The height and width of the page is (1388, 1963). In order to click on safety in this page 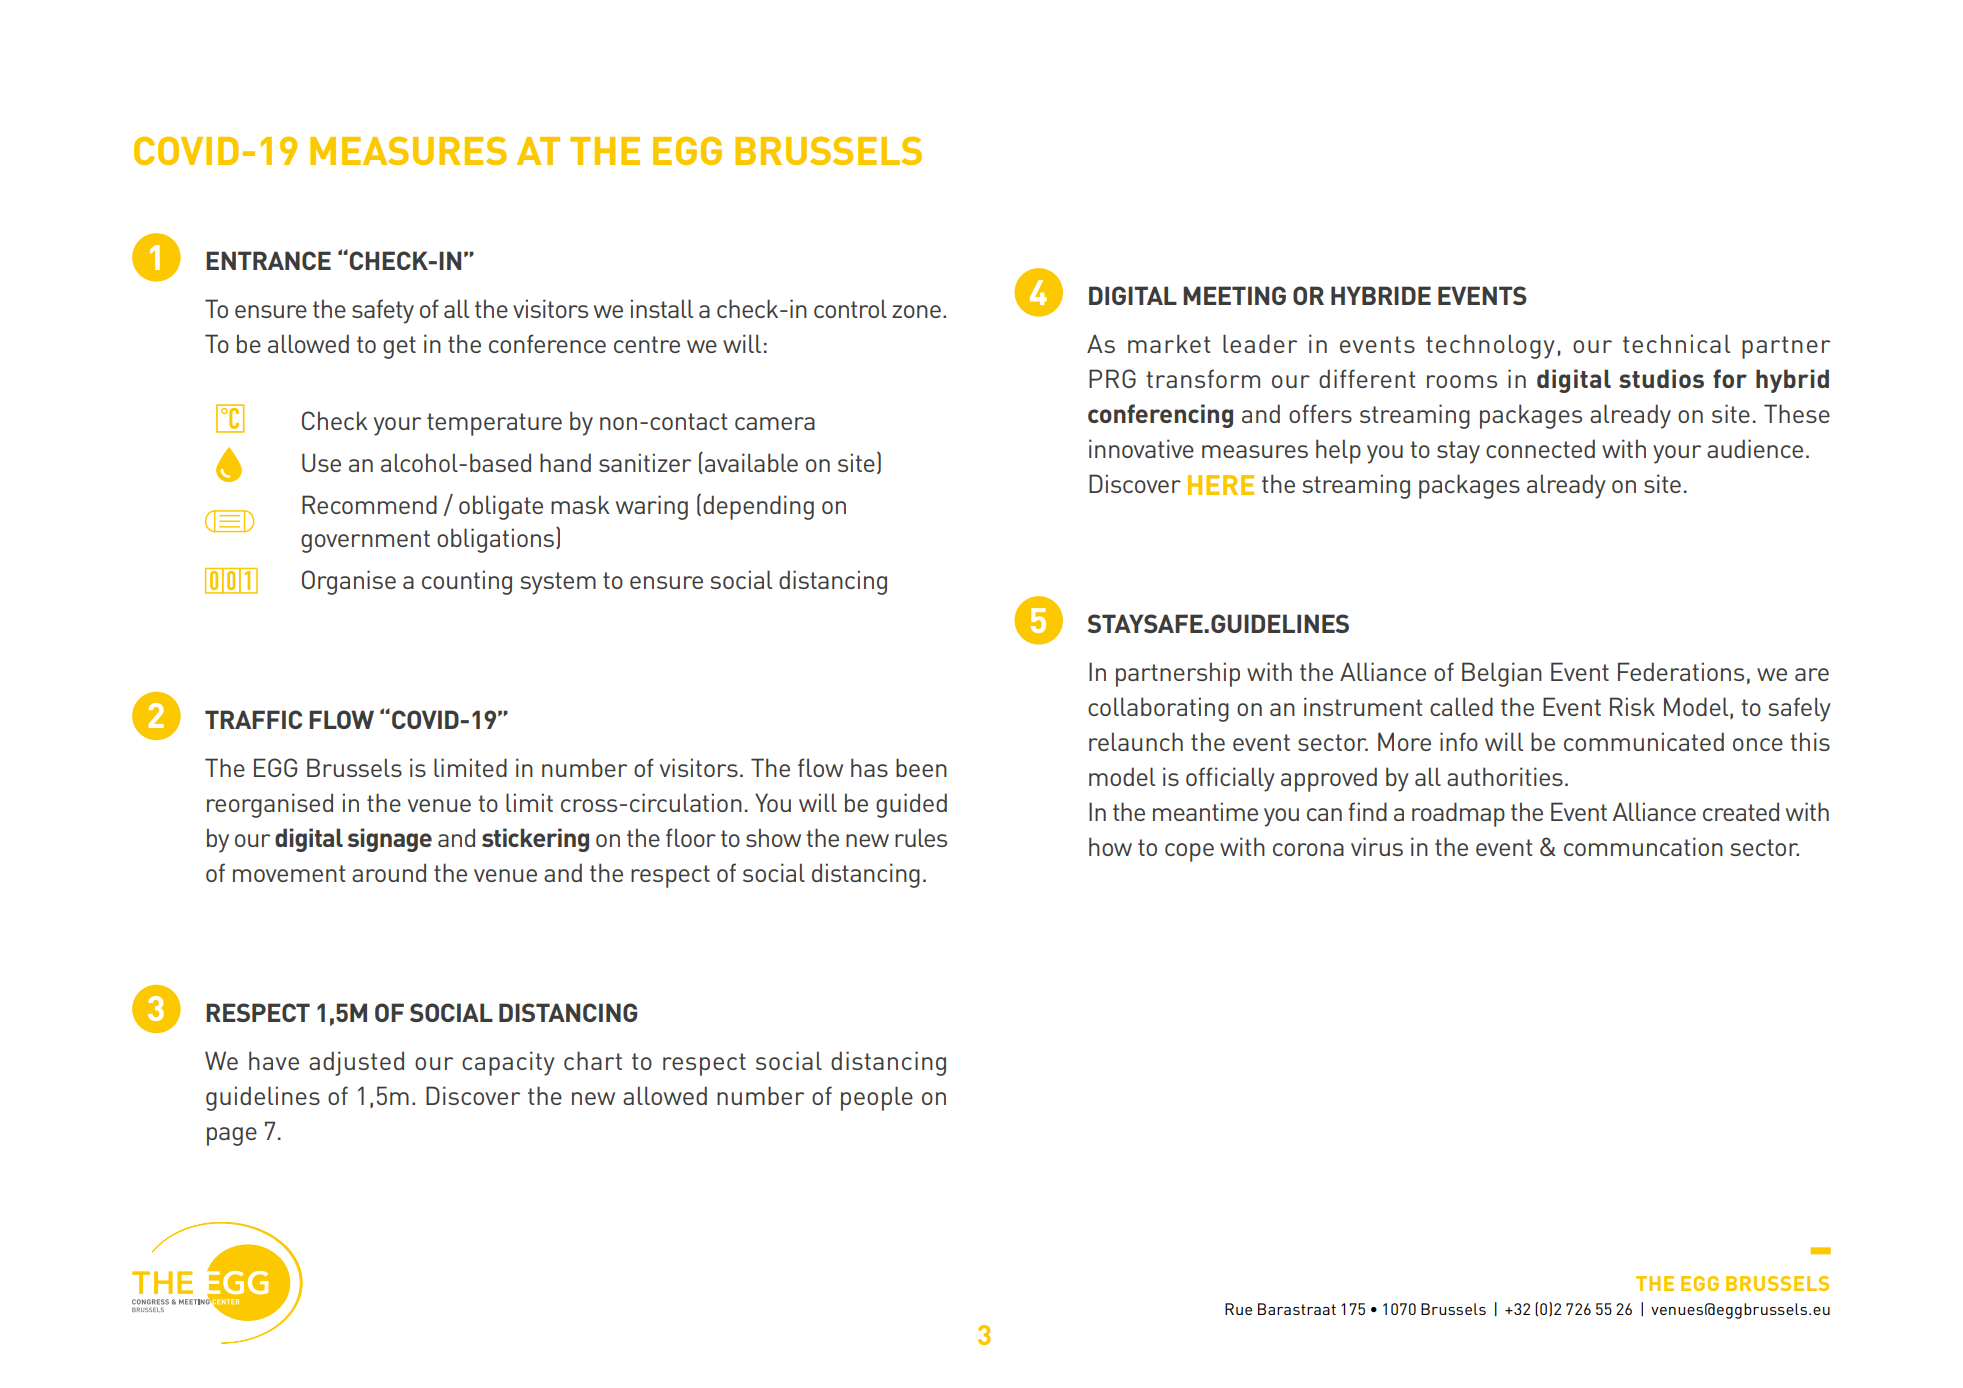, I will do `click(383, 311)`.
